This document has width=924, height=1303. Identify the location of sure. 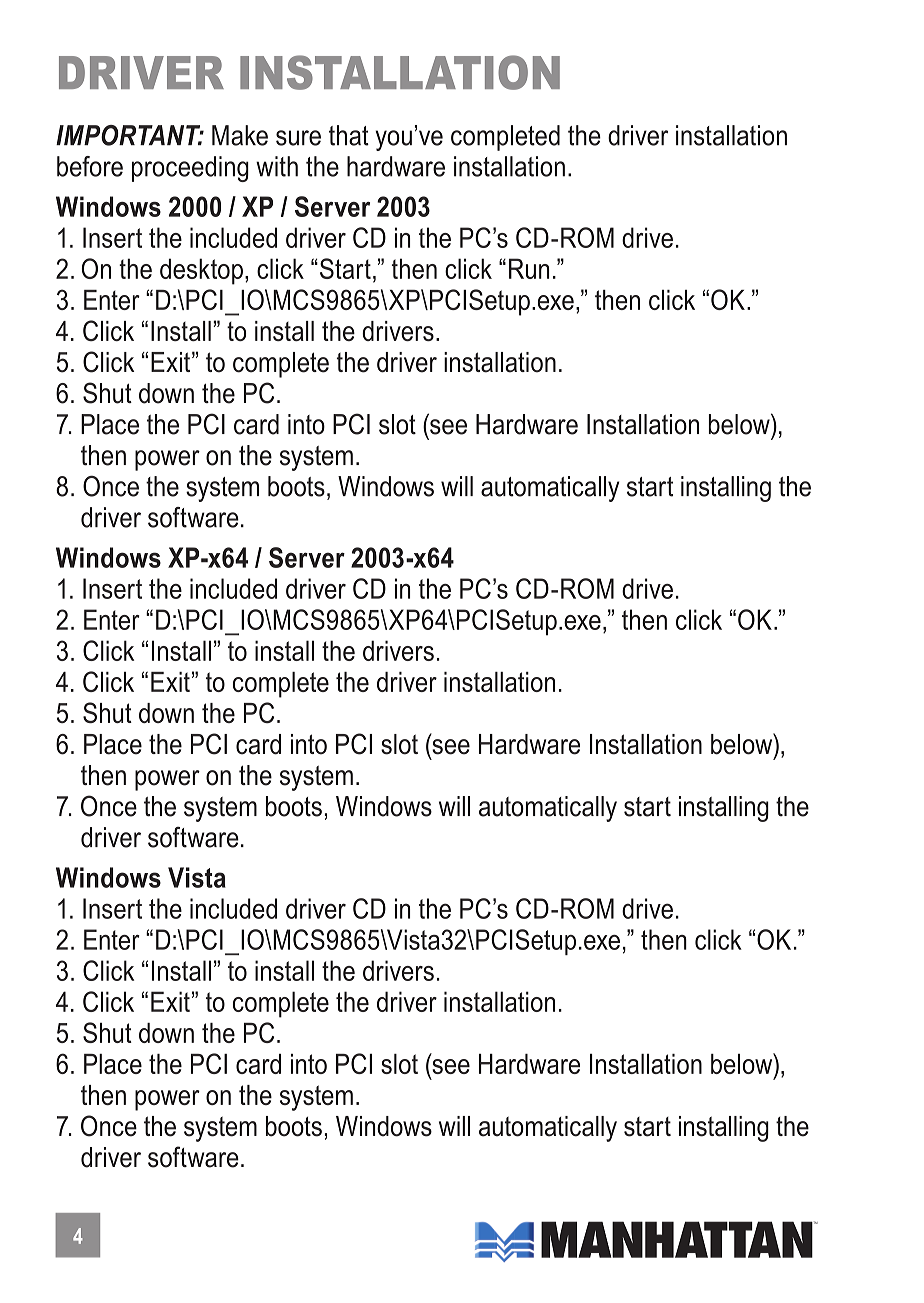
(298, 138).
